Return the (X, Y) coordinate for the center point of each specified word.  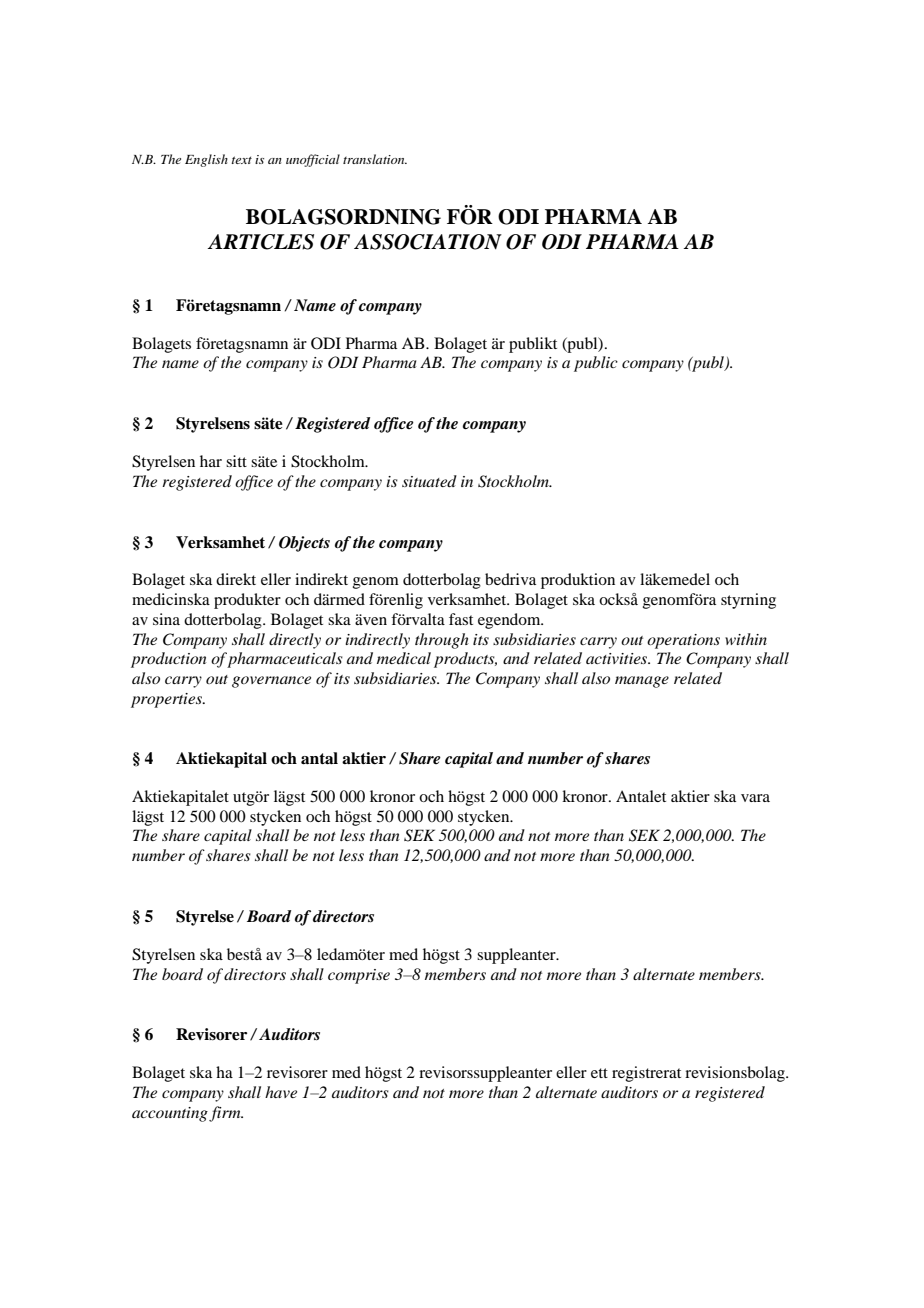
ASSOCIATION (428, 242)
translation (375, 159)
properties (167, 700)
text (241, 160)
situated (429, 481)
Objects (304, 544)
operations (683, 641)
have (281, 1092)
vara (755, 798)
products (465, 660)
